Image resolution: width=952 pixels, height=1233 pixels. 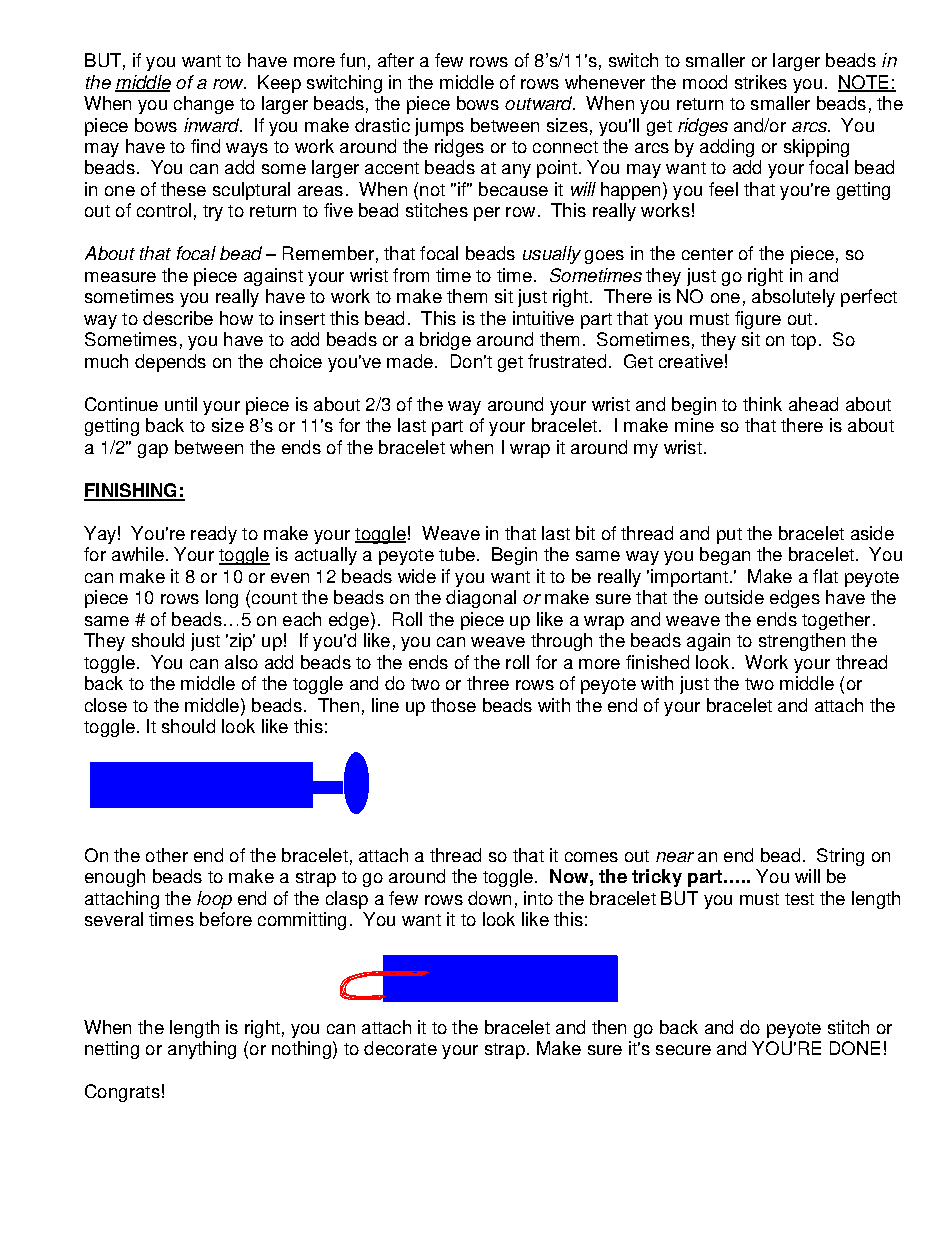 I want to click on those, so click(x=453, y=705).
